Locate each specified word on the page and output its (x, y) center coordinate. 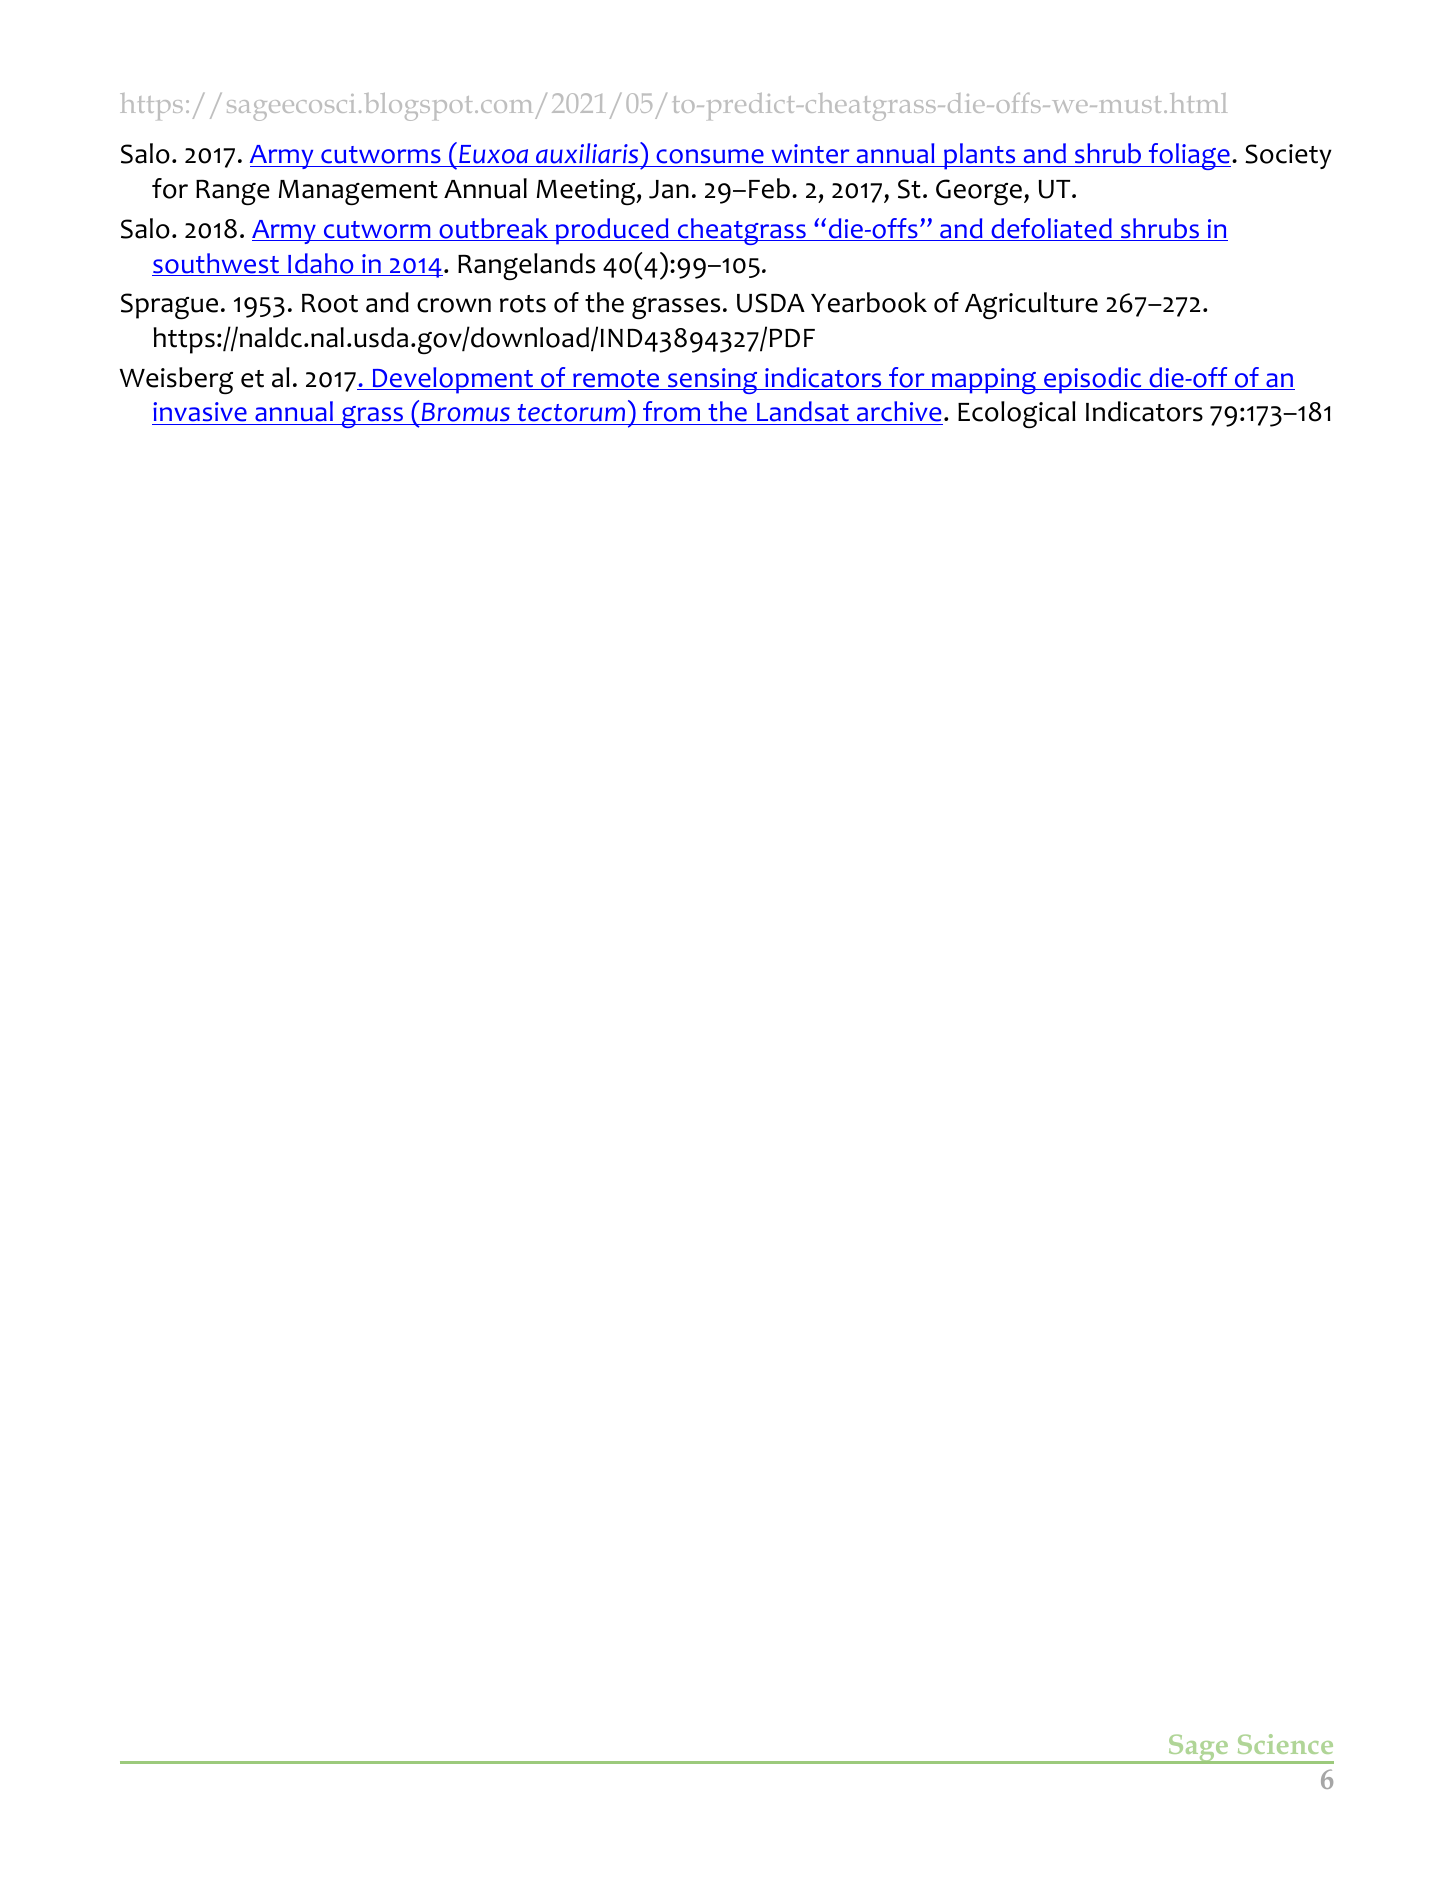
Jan (669, 189)
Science (1285, 1744)
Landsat (803, 413)
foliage (1189, 156)
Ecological (1017, 414)
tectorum (571, 414)
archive (899, 413)
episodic (1093, 380)
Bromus (465, 414)
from (672, 413)
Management (358, 192)
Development (453, 380)
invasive (200, 413)
